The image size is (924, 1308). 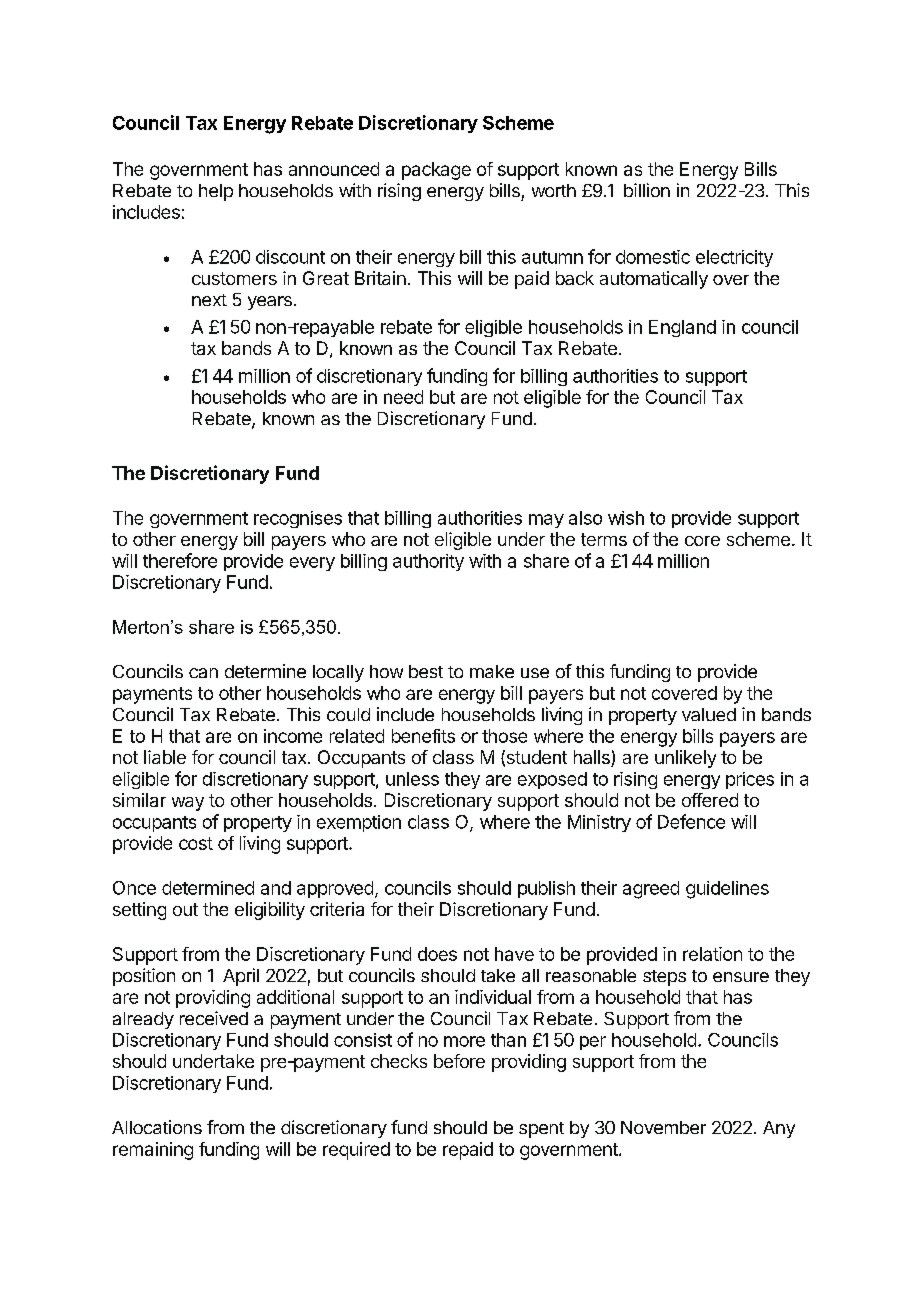 I want to click on valued, so click(x=709, y=714).
